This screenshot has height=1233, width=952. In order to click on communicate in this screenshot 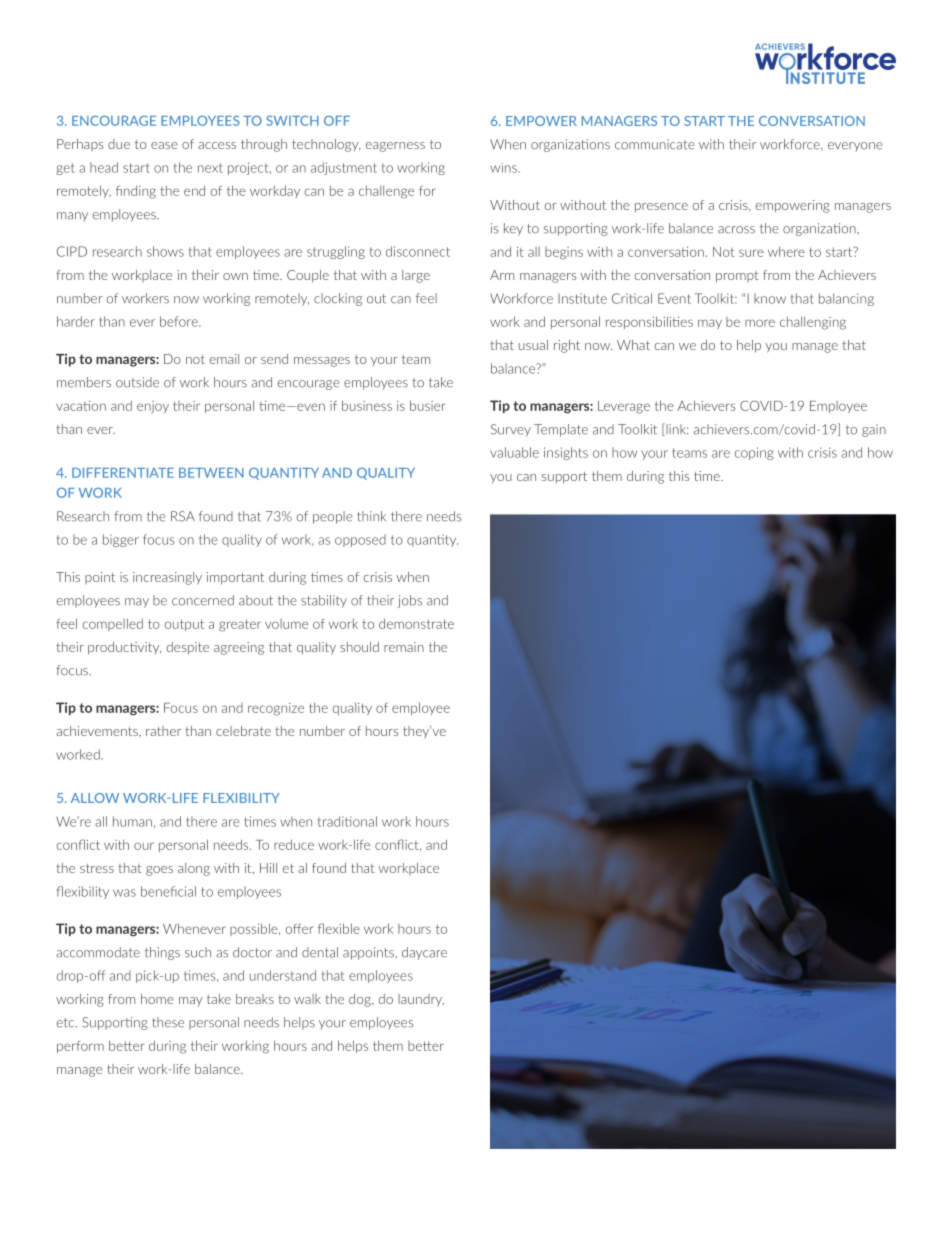, I will do `click(655, 144)`.
